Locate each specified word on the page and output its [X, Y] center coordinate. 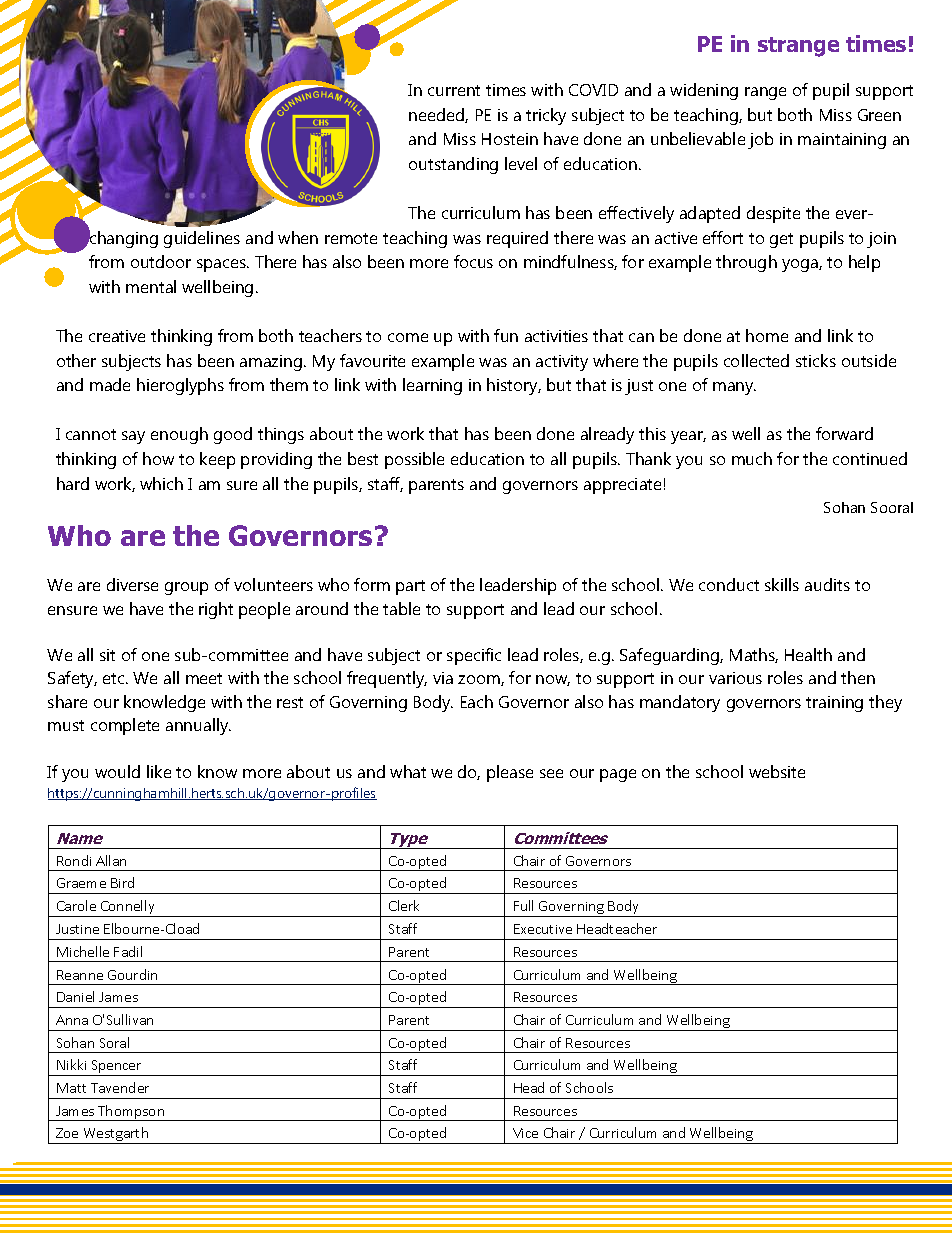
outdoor [161, 261]
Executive [543, 929]
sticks [816, 360]
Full [523, 905]
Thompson [131, 1113]
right [216, 610]
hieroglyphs [180, 386]
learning [432, 386]
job [760, 140]
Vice [525, 1133]
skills [782, 584]
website [777, 771]
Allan [111, 860]
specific [474, 656]
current [454, 90]
